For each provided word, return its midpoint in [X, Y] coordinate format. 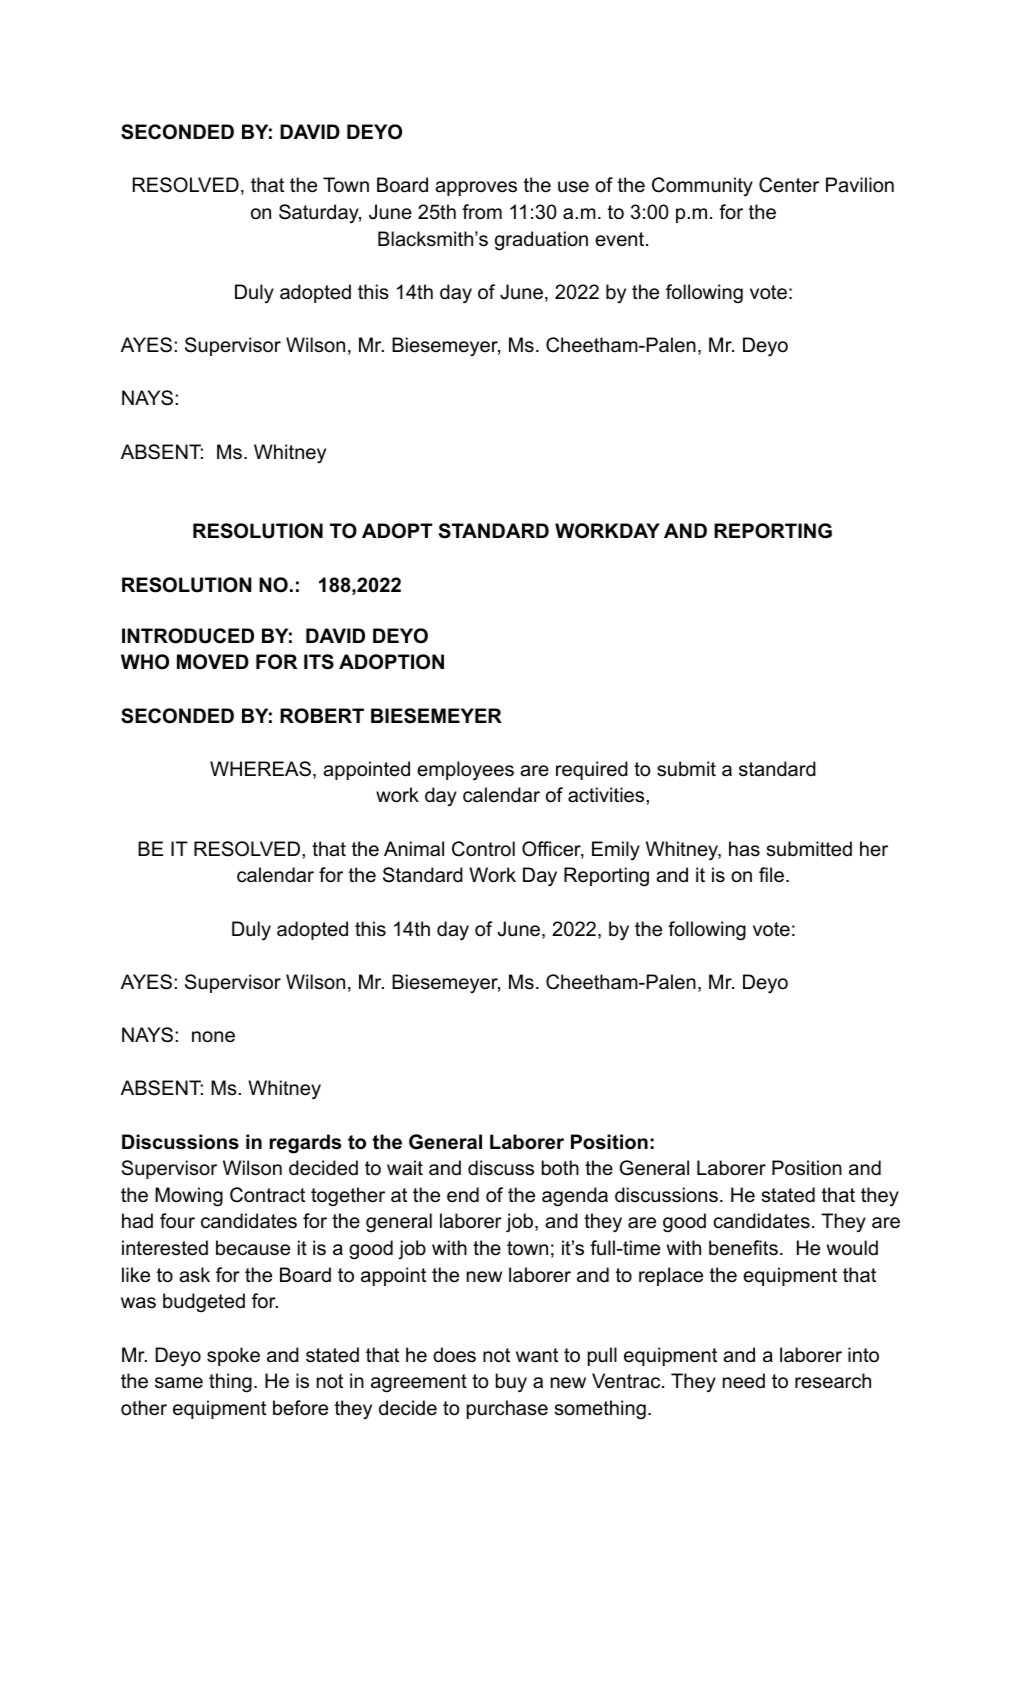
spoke [233, 1356]
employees [465, 771]
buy [511, 1383]
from [482, 212]
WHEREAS [260, 769]
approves [476, 188]
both [560, 1168]
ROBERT [322, 716]
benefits [743, 1248]
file [771, 874]
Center [789, 185]
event [621, 239]
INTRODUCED [188, 636]
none [213, 1037]
